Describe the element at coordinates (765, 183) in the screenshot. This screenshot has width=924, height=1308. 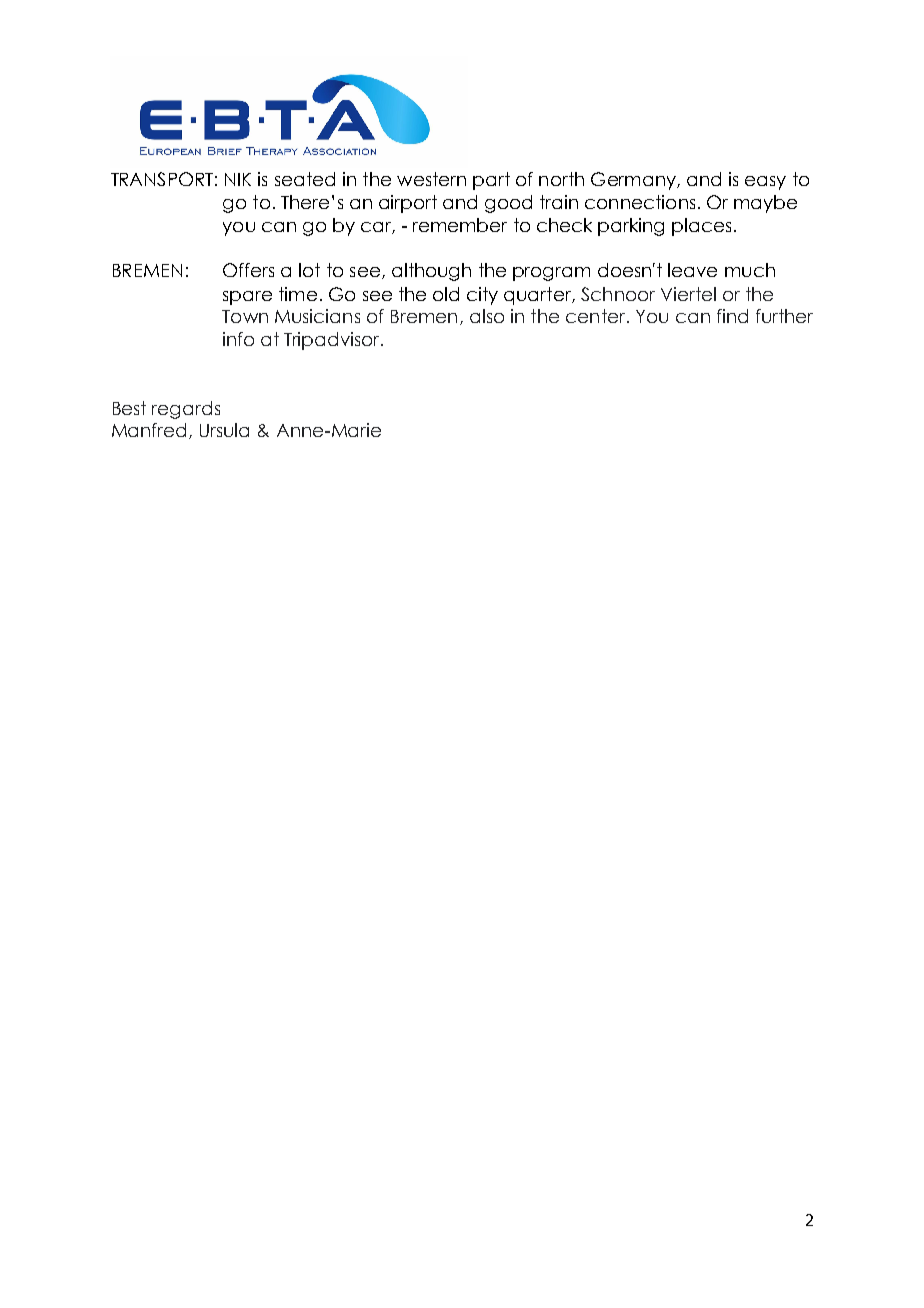
I see `easy` at that location.
